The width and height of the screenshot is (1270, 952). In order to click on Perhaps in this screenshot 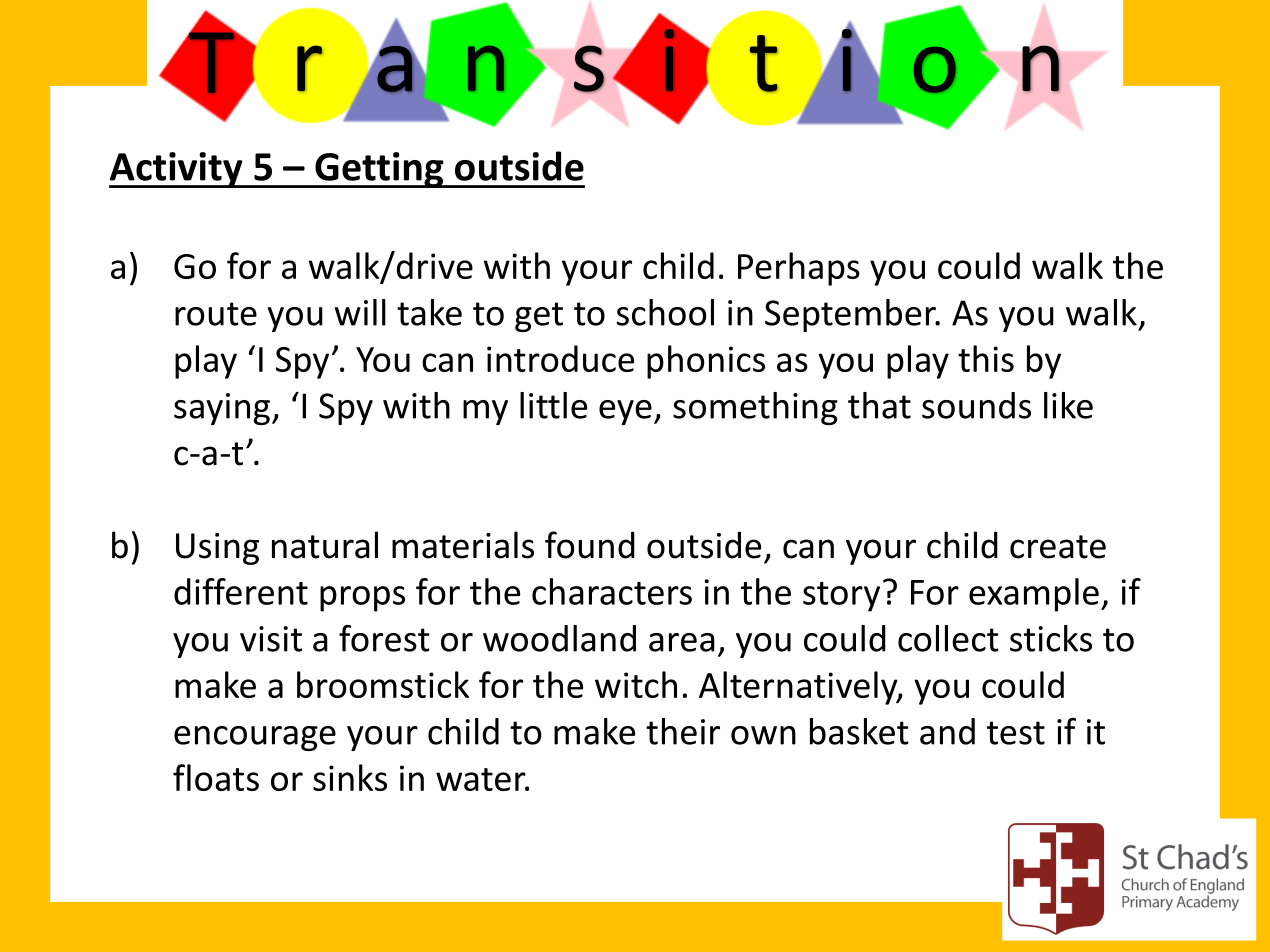, I will do `click(799, 269)`.
